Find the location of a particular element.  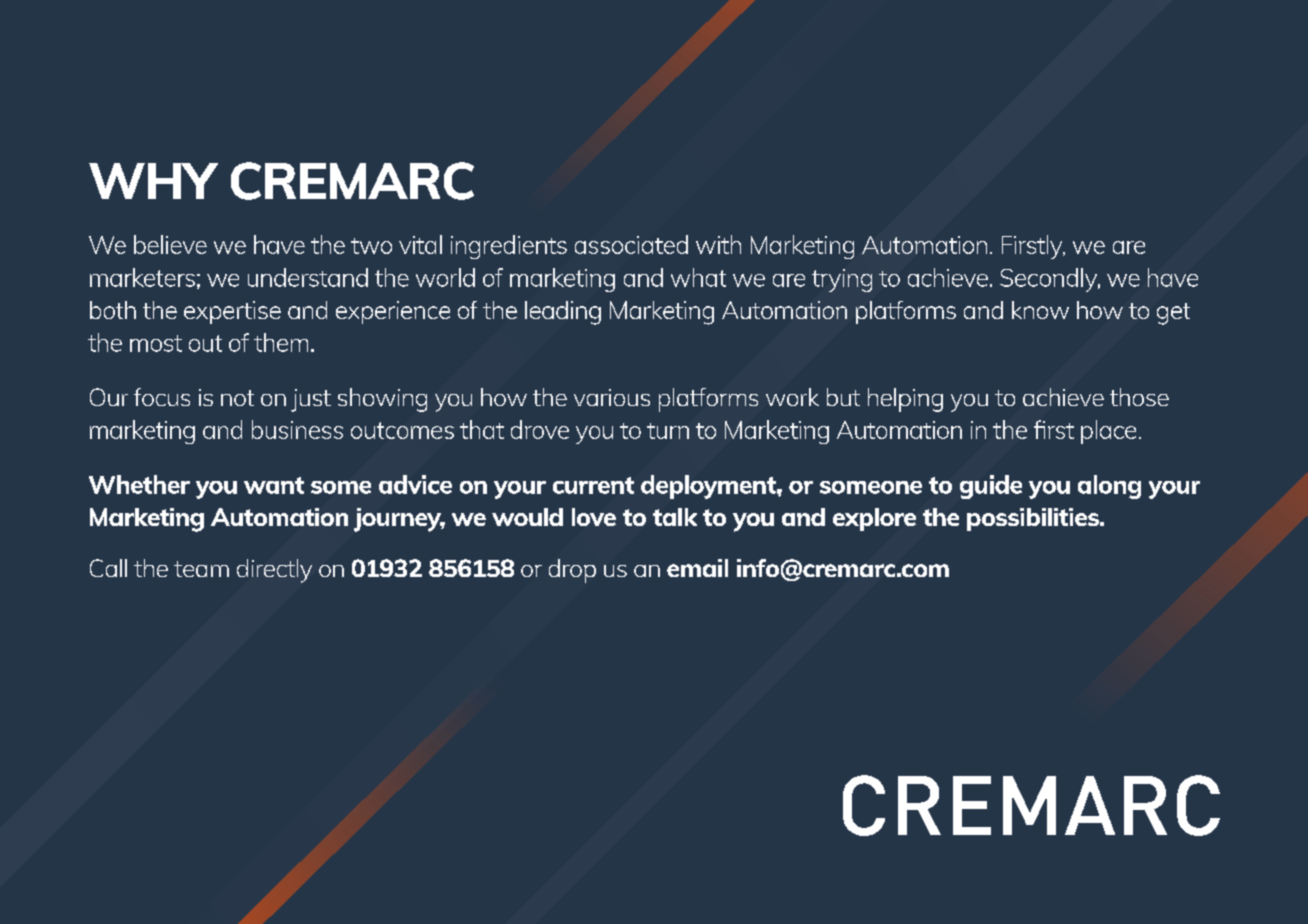

leading is located at coordinates (563, 313).
